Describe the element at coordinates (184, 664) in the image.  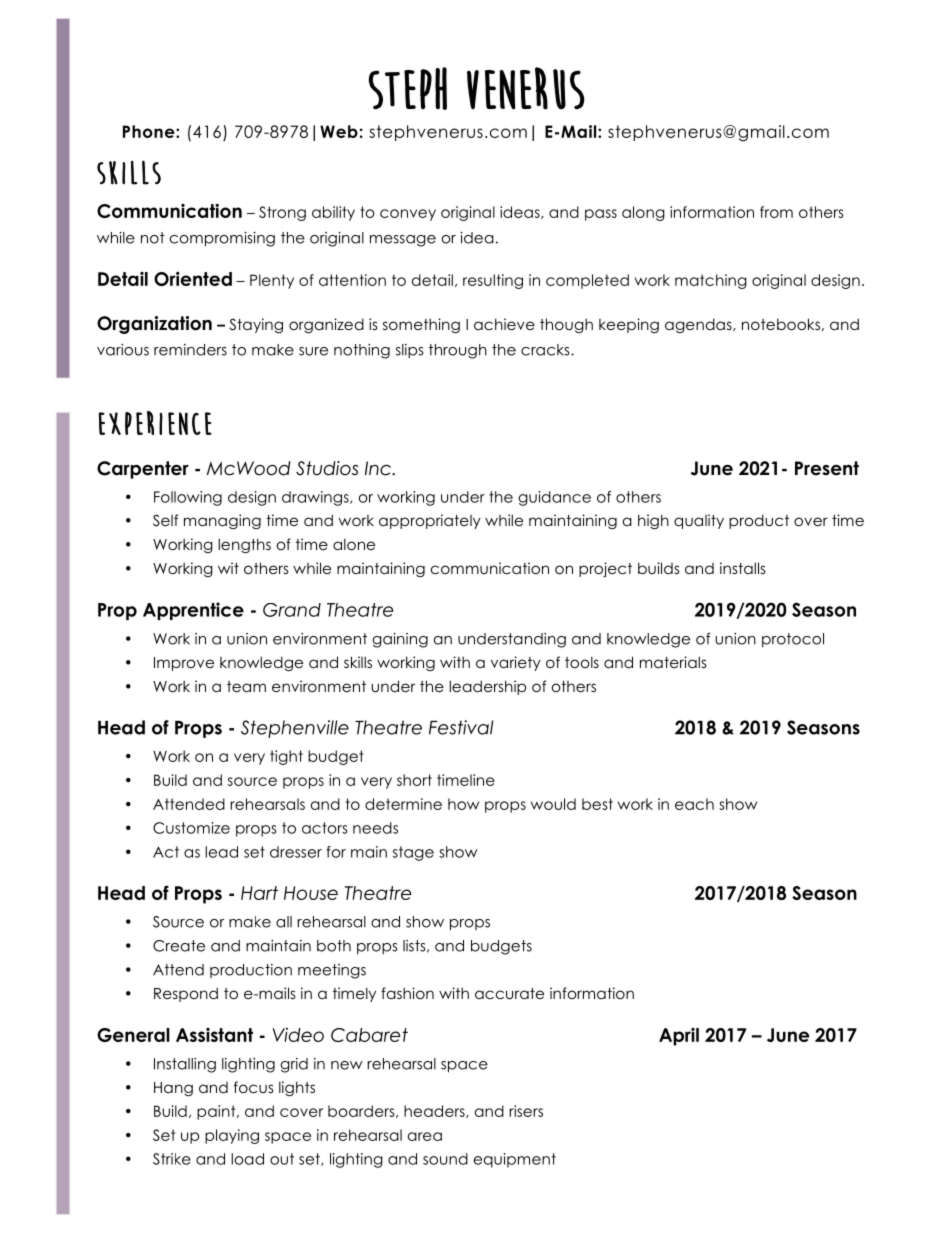
I see `Improve` at that location.
